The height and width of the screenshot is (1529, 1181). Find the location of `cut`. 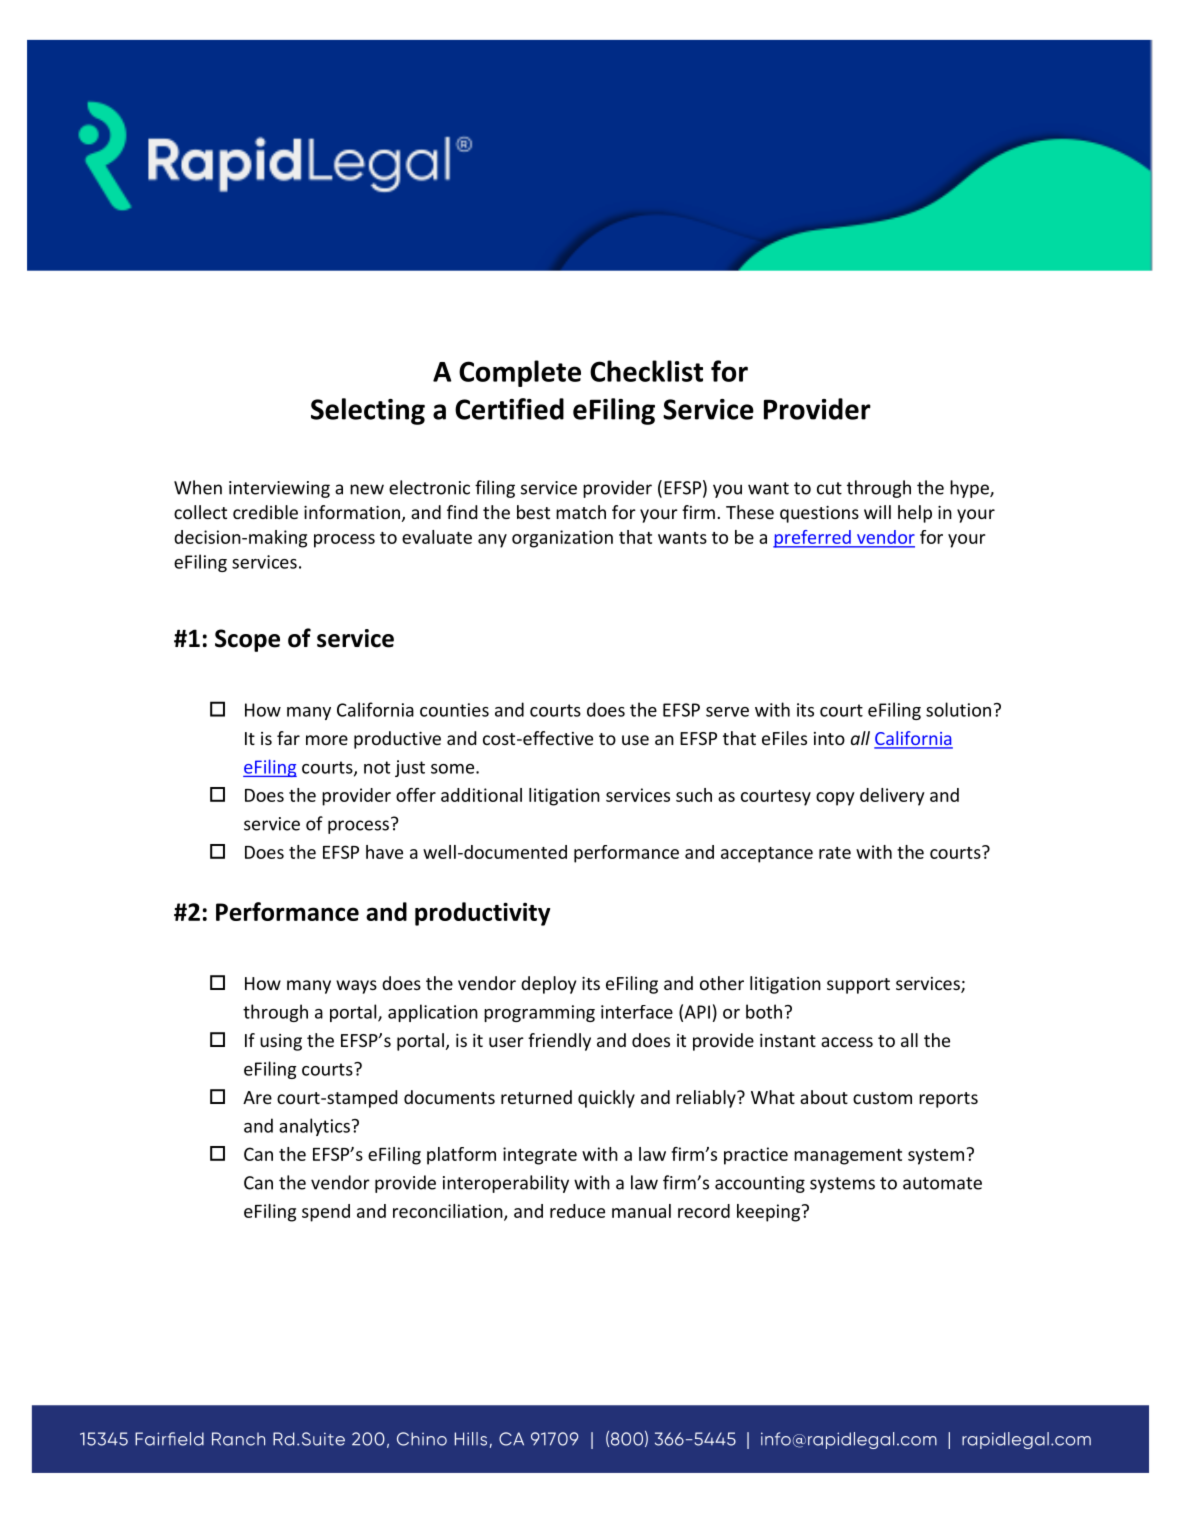

cut is located at coordinates (829, 488).
